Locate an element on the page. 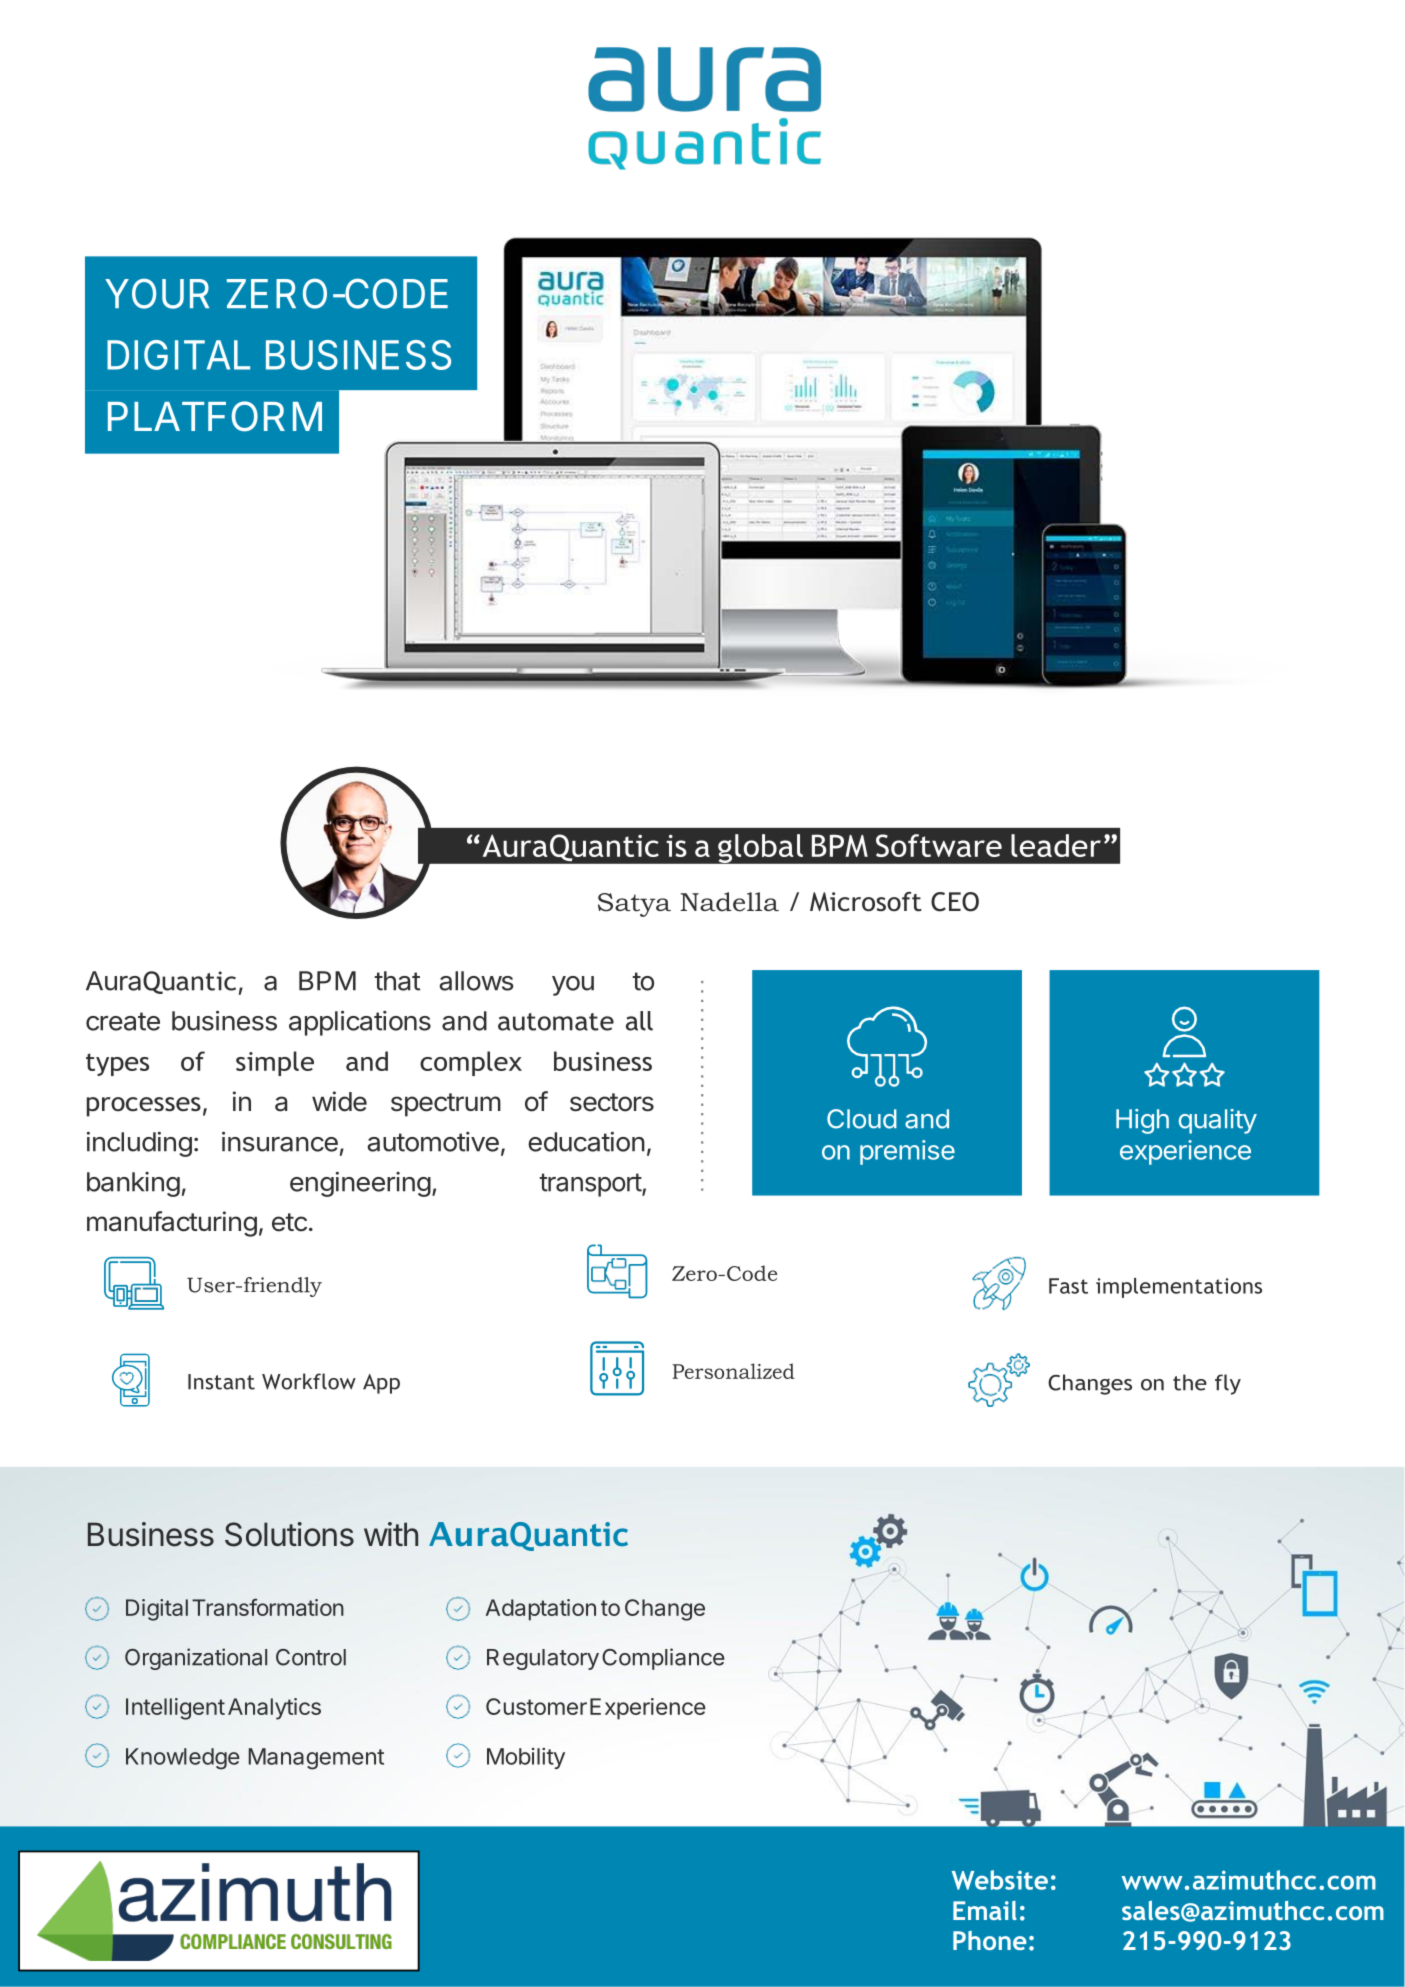  High is located at coordinates (1142, 1121).
